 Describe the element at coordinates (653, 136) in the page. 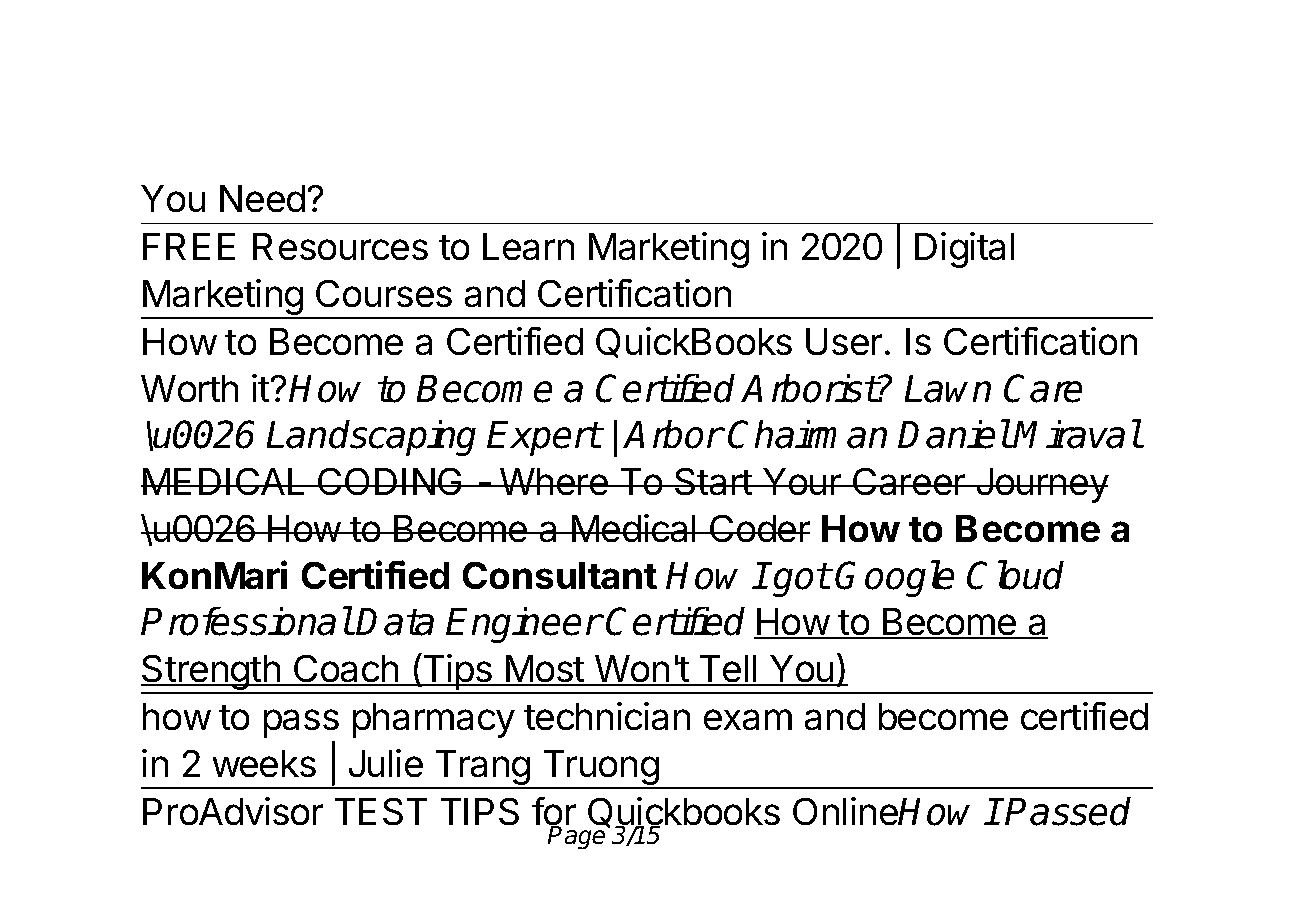

I see `Guide` at that location.
